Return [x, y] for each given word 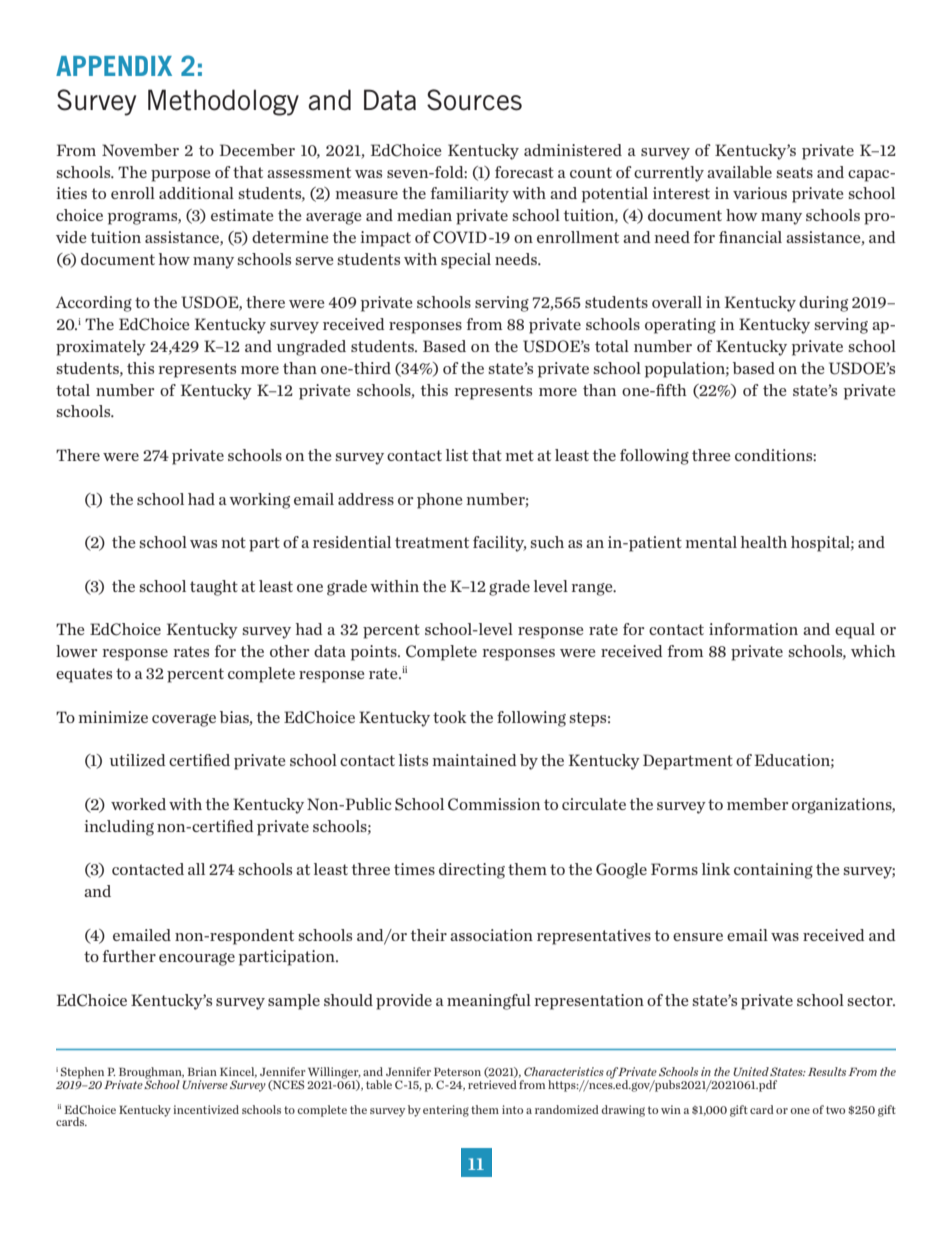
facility [500, 544]
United [751, 1071]
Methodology [223, 102]
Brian [202, 1071]
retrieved [492, 1084]
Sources [474, 100]
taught [214, 588]
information [753, 629]
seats [794, 172]
